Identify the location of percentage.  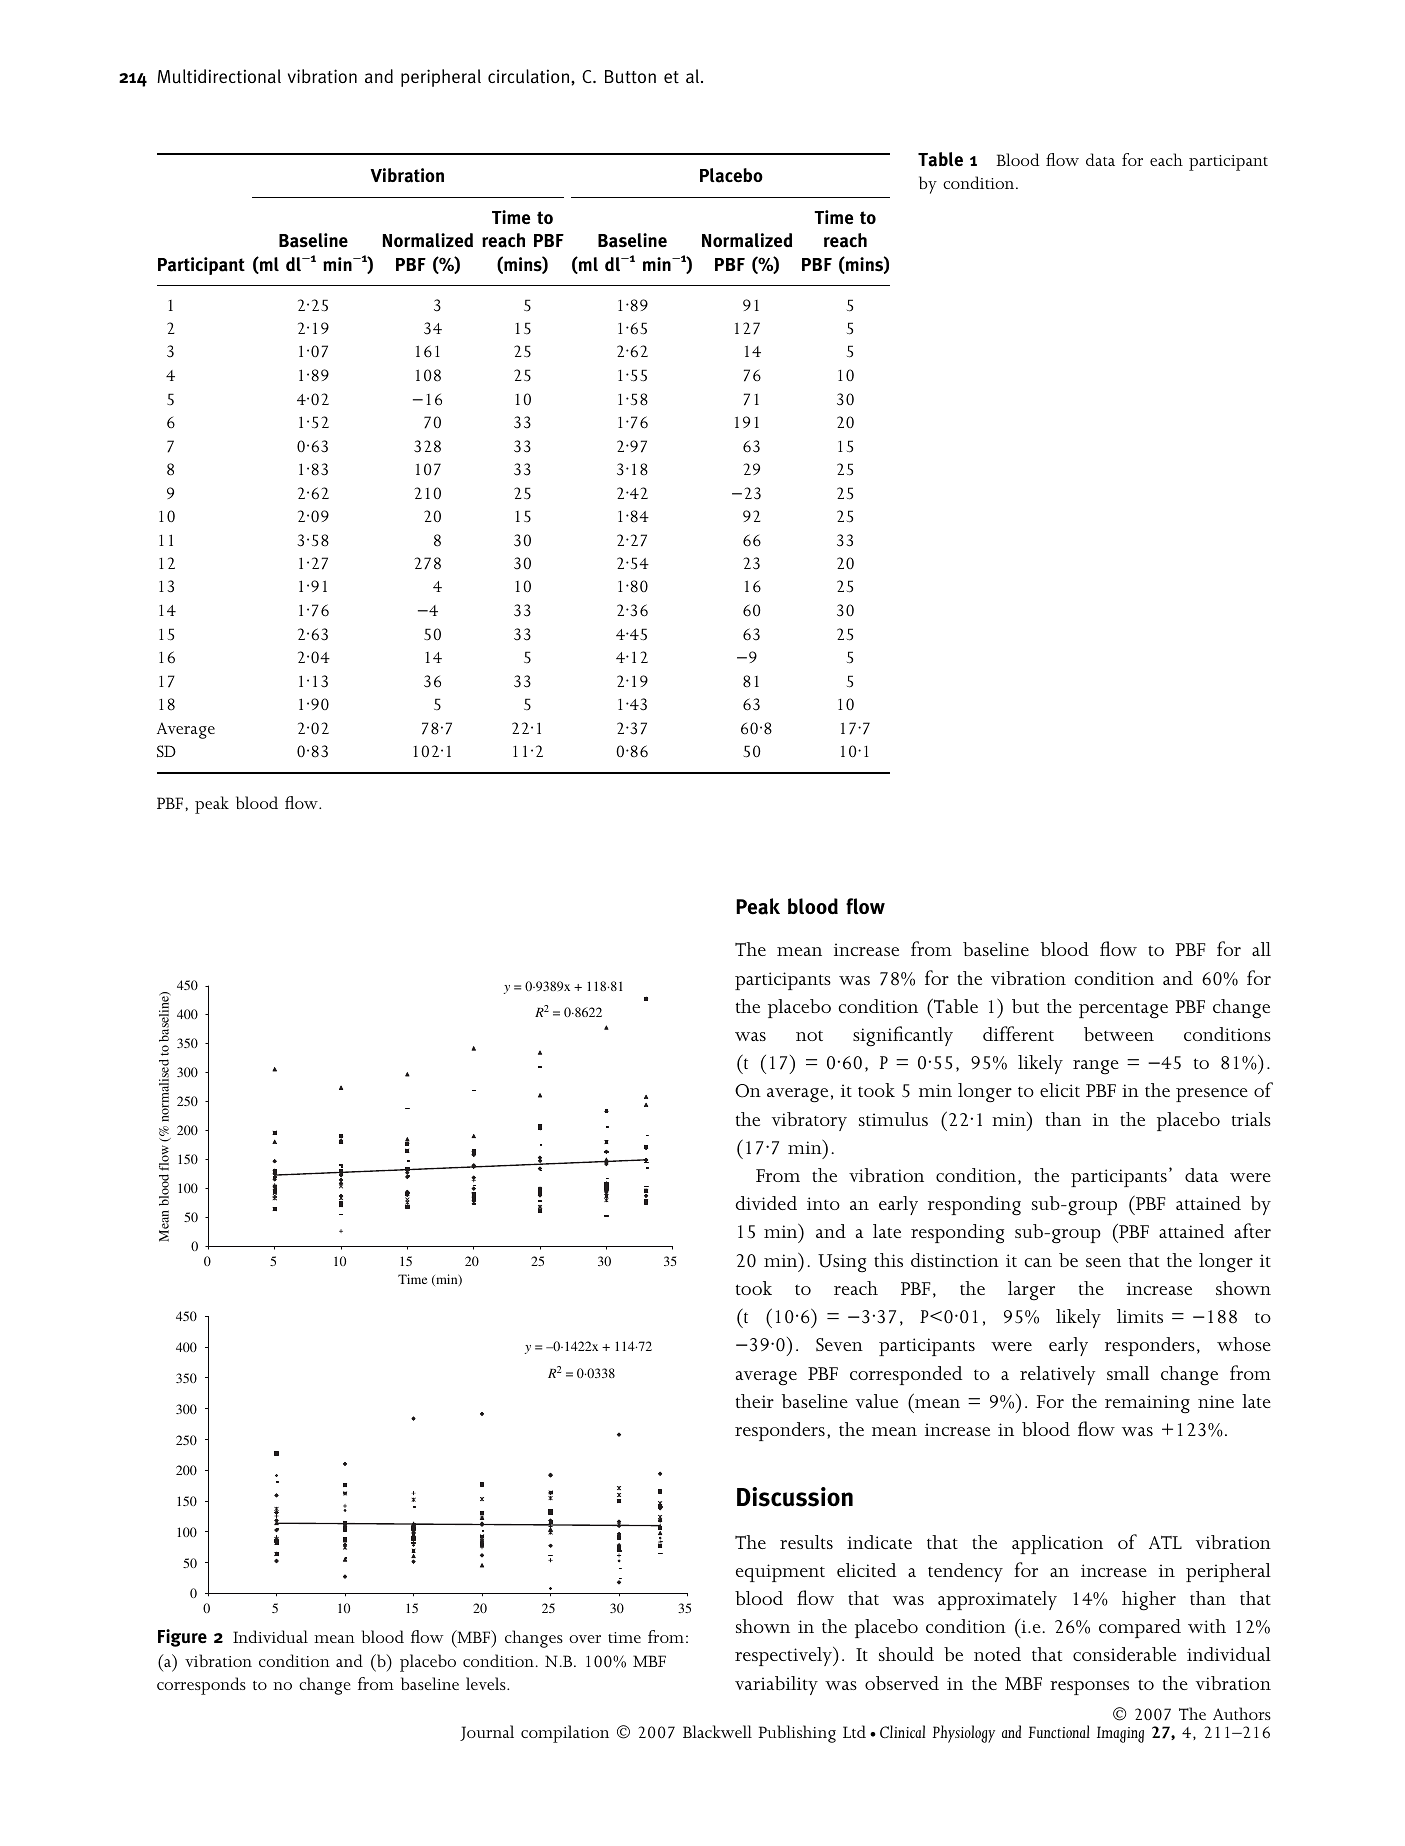
(1123, 1010).
